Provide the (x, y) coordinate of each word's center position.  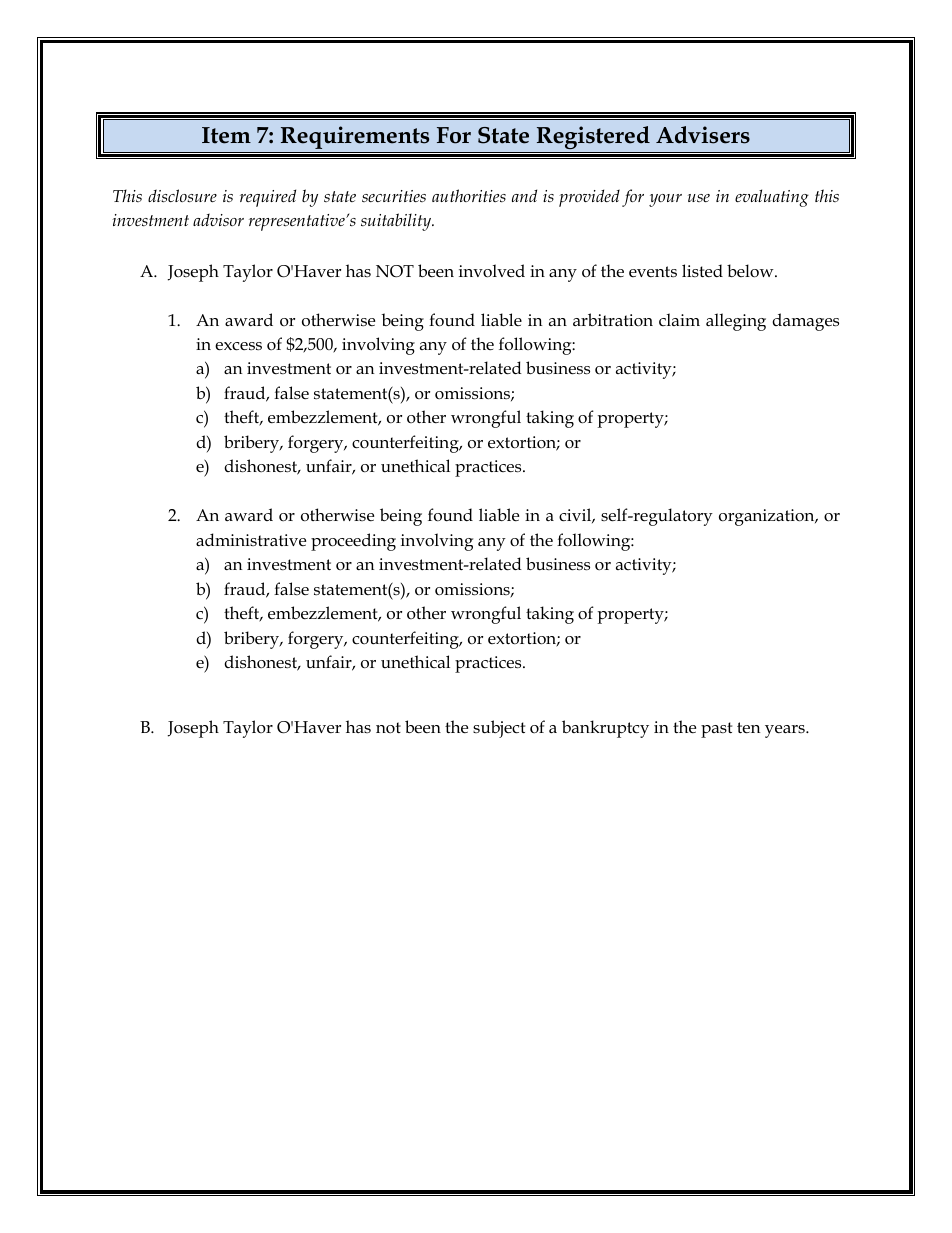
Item (226, 135)
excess (238, 346)
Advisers (703, 135)
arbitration (613, 319)
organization (768, 517)
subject (499, 729)
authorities (469, 195)
